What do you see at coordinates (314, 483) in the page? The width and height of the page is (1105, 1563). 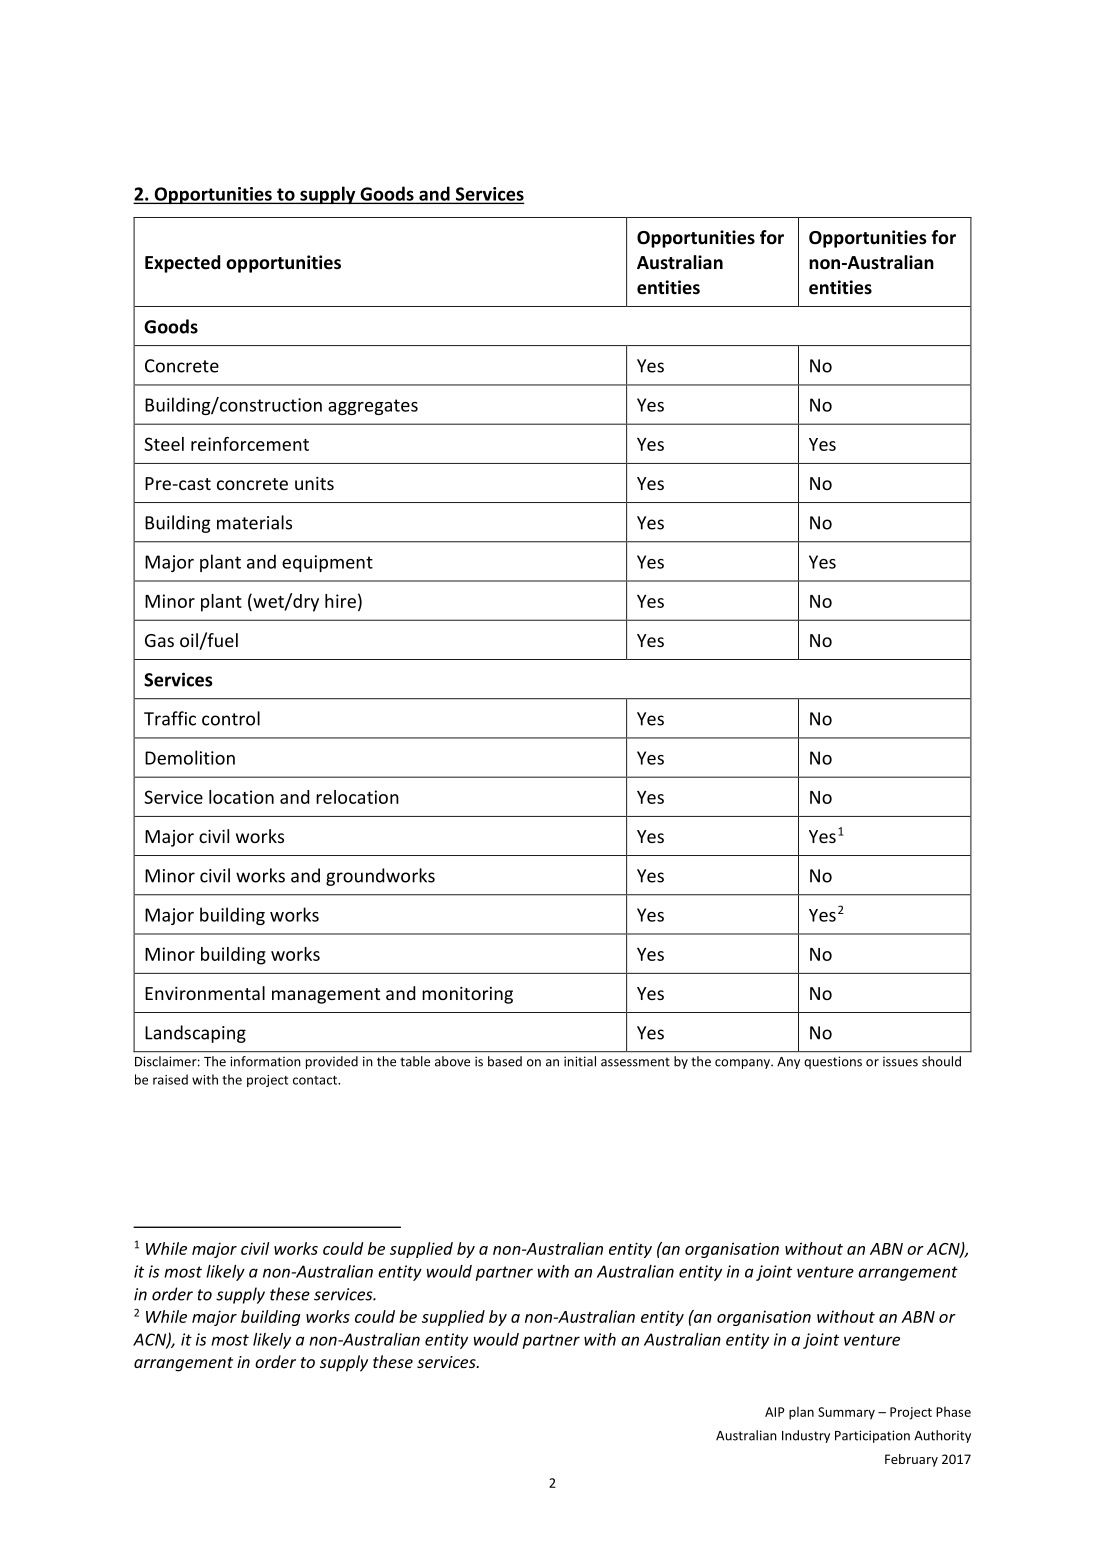 I see `units` at bounding box center [314, 483].
